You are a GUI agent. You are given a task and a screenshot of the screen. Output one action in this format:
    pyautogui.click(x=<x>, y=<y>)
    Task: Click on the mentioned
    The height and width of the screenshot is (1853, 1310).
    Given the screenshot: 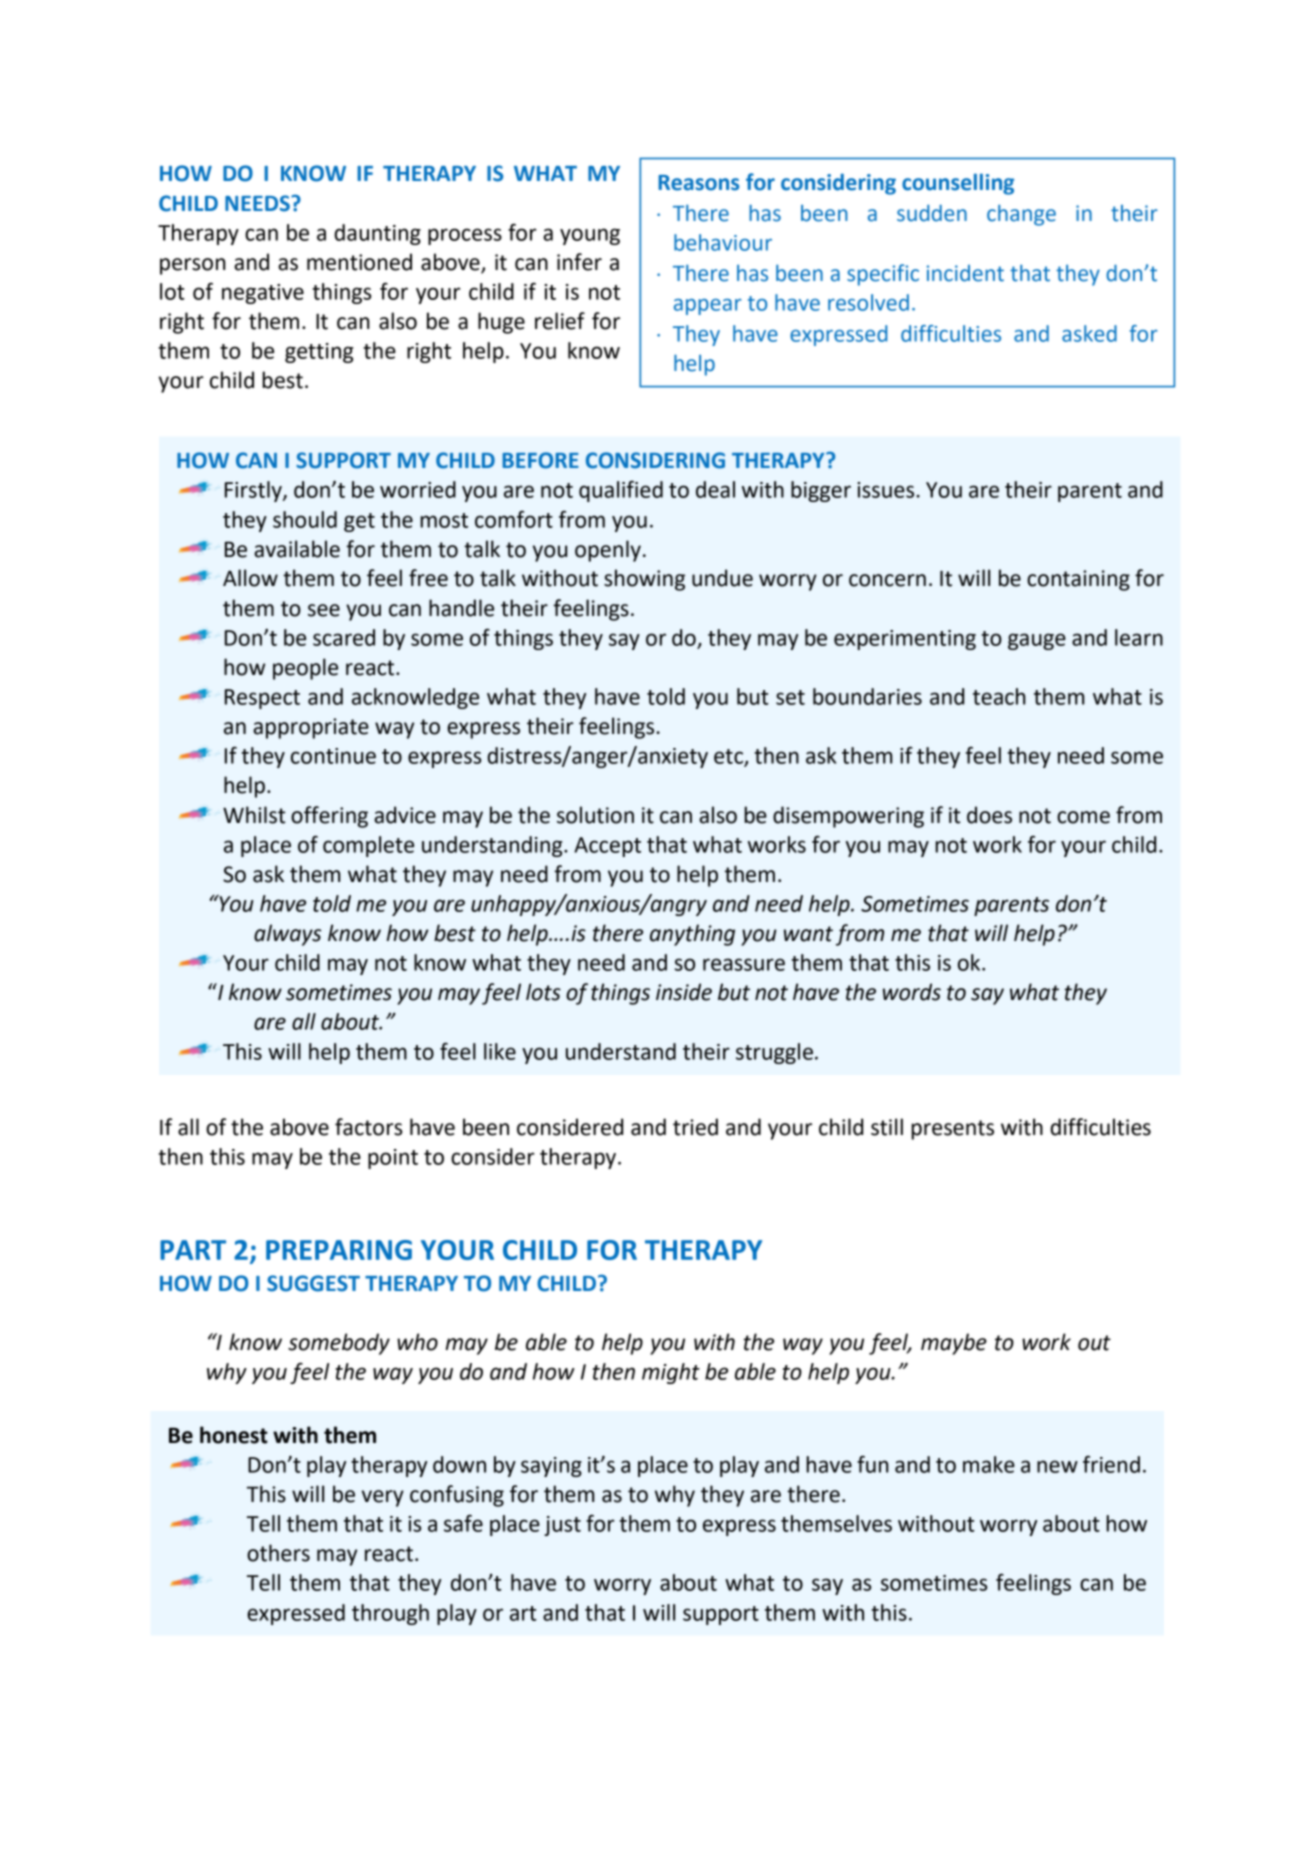 What is the action you would take?
    pyautogui.click(x=359, y=262)
